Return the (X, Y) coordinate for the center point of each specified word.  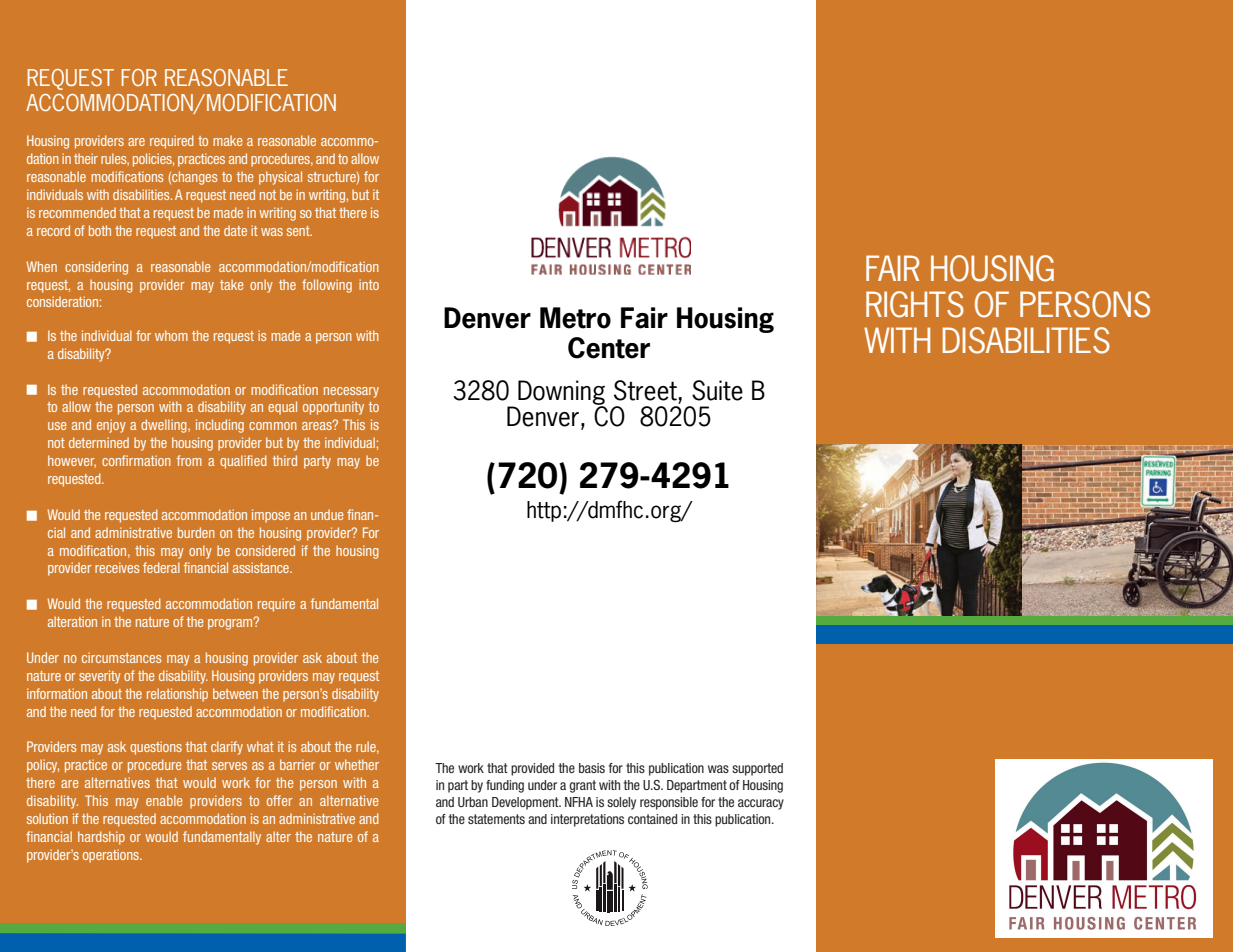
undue (327, 514)
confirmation (136, 460)
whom (171, 335)
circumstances (121, 657)
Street (645, 390)
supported (757, 769)
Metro (575, 318)
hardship (101, 838)
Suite (717, 390)
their (86, 158)
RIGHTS (915, 304)
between (235, 693)
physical (280, 178)
